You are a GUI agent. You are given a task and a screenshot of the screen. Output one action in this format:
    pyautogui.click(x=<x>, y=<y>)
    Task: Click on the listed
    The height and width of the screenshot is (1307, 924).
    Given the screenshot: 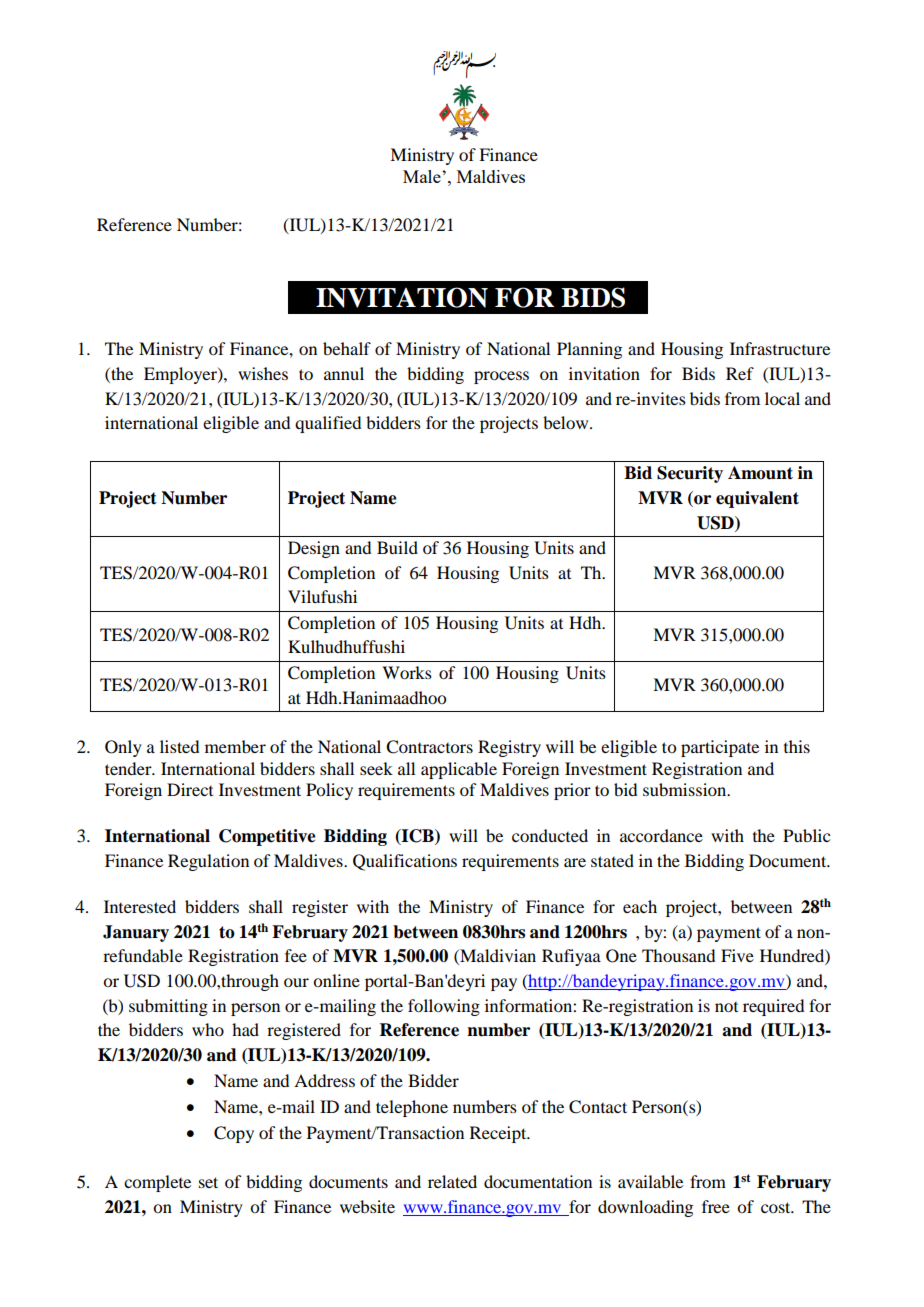 What is the action you would take?
    pyautogui.click(x=179, y=746)
